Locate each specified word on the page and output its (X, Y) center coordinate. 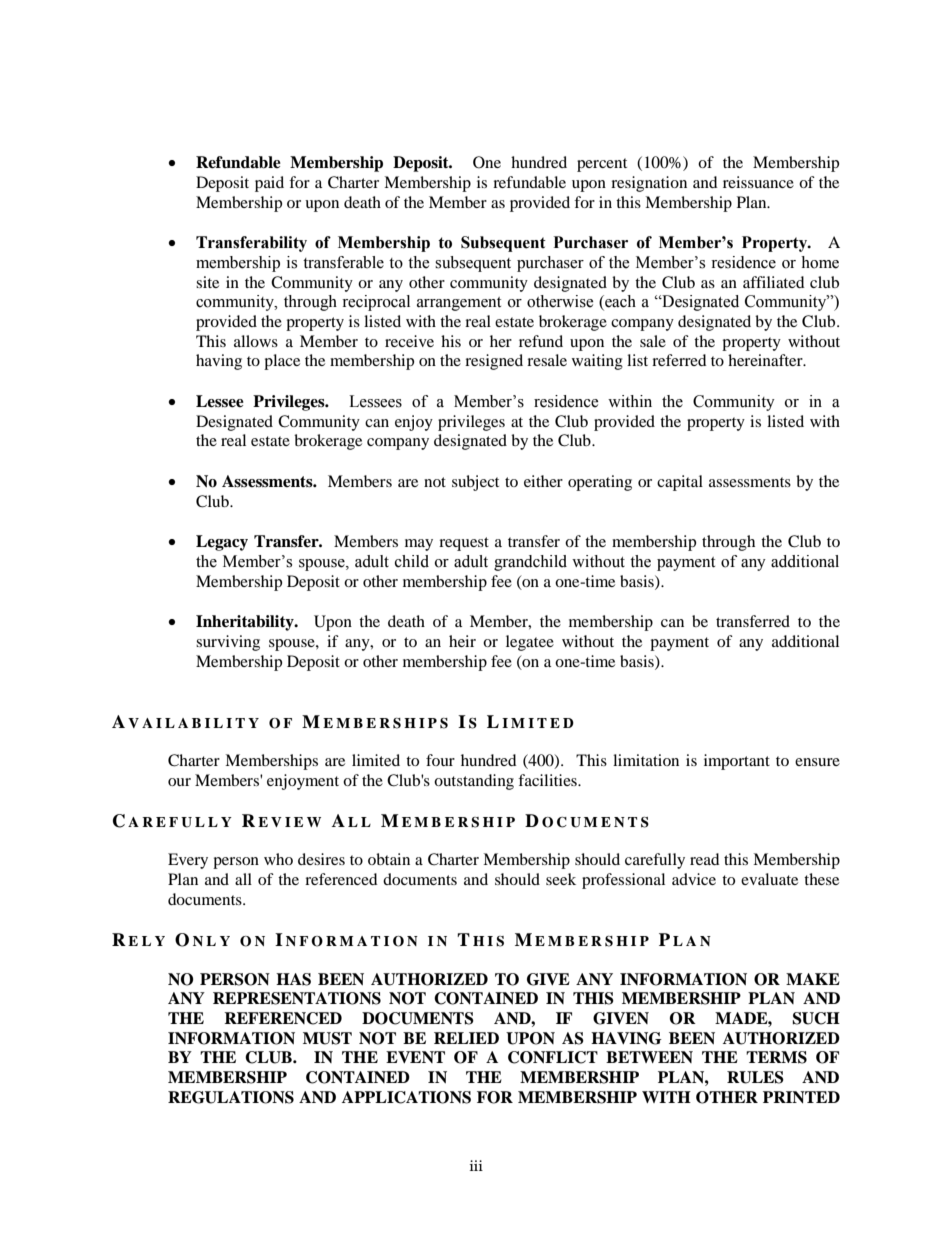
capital (680, 483)
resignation (649, 184)
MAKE (813, 979)
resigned (494, 362)
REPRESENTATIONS (297, 998)
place (282, 362)
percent (602, 165)
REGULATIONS (231, 1097)
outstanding (474, 782)
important (737, 762)
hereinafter (766, 360)
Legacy (222, 543)
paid (269, 184)
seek (561, 879)
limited (376, 760)
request (464, 544)
